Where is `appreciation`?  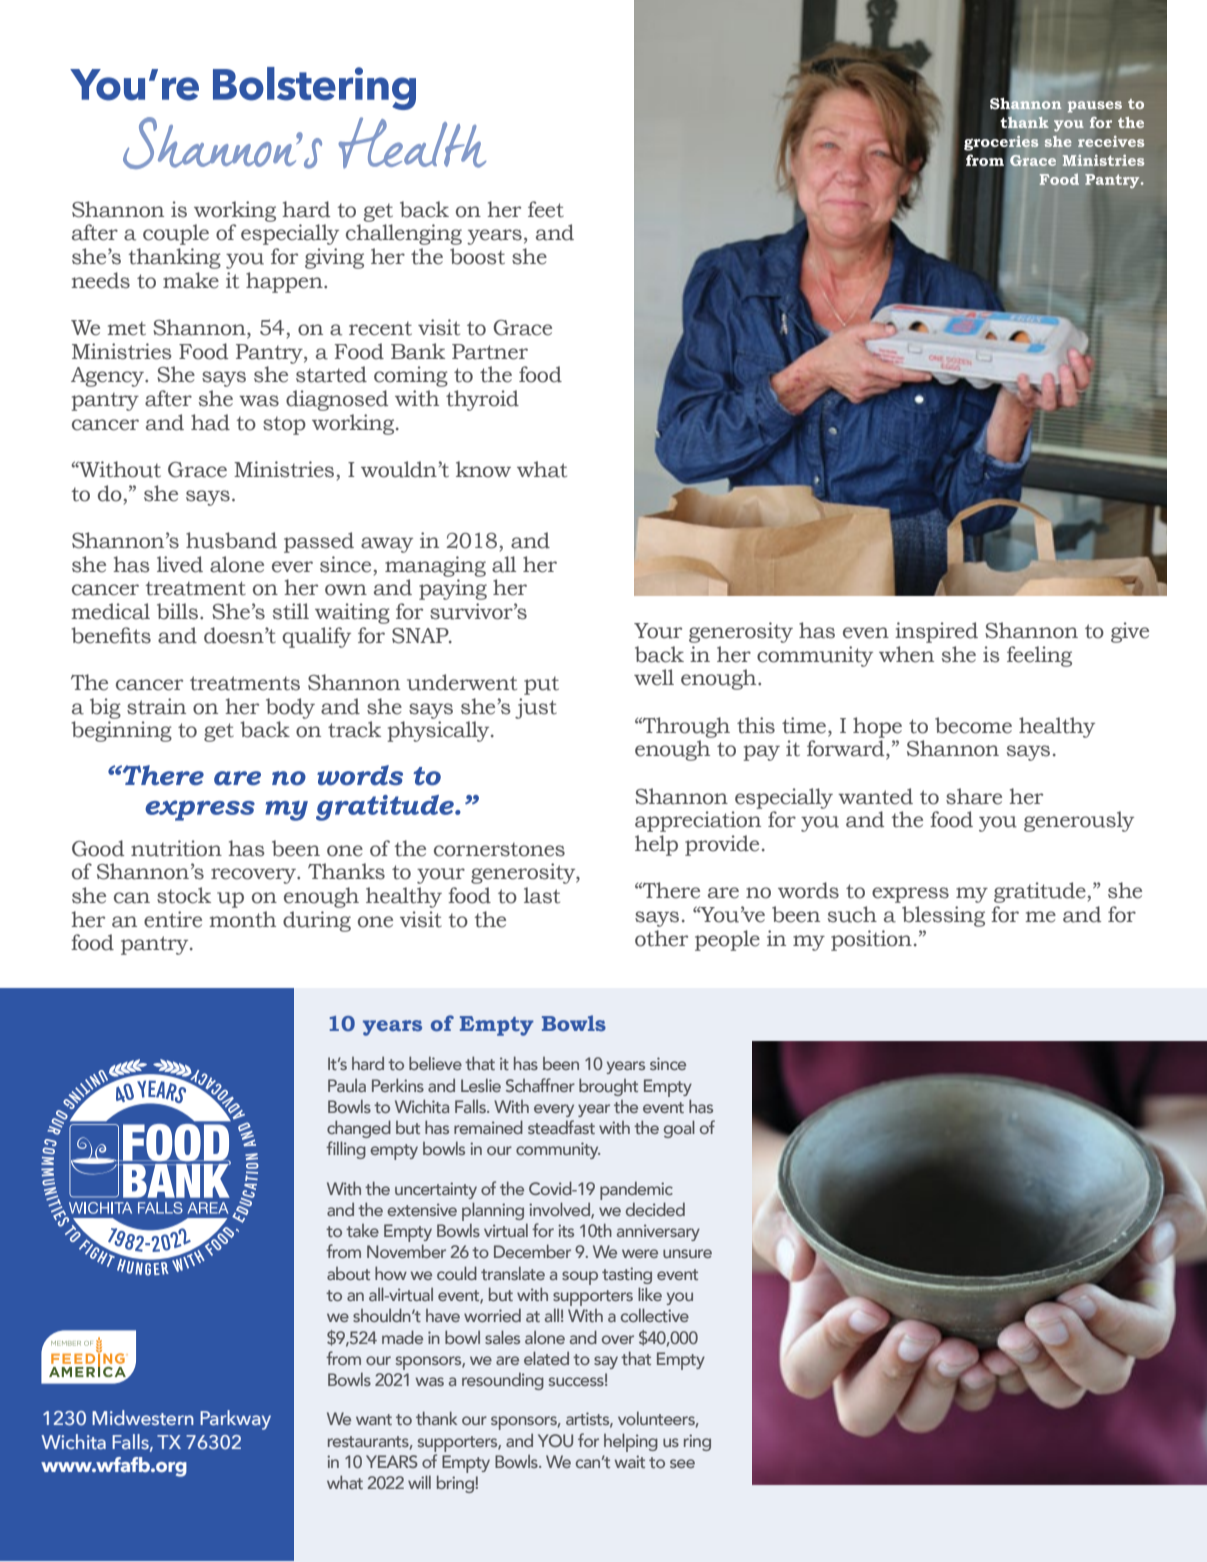
appreciation is located at coordinates (698, 821).
